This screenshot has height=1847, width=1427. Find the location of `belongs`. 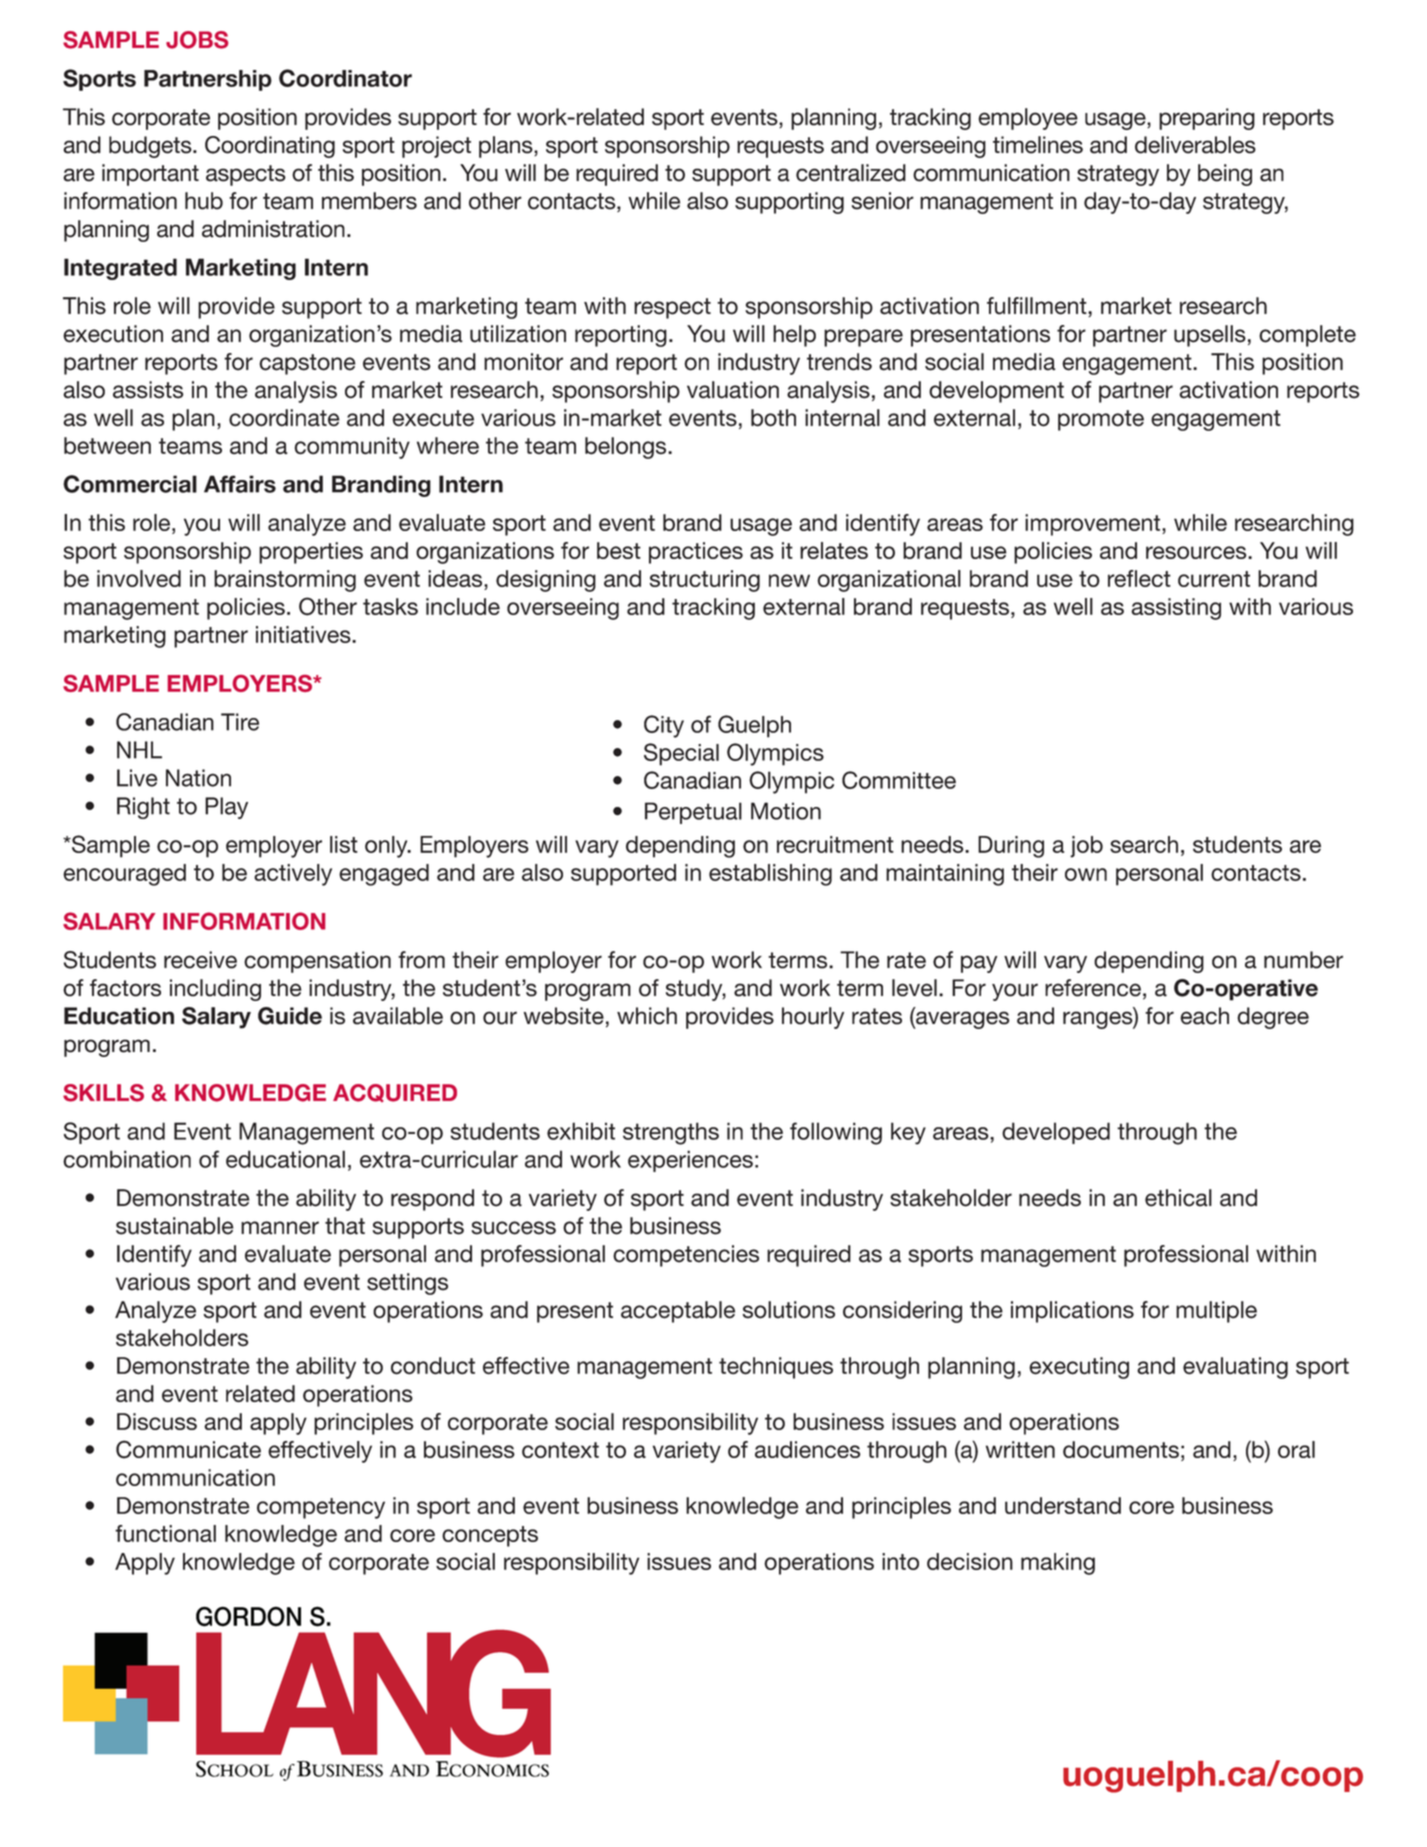

belongs is located at coordinates (627, 448).
